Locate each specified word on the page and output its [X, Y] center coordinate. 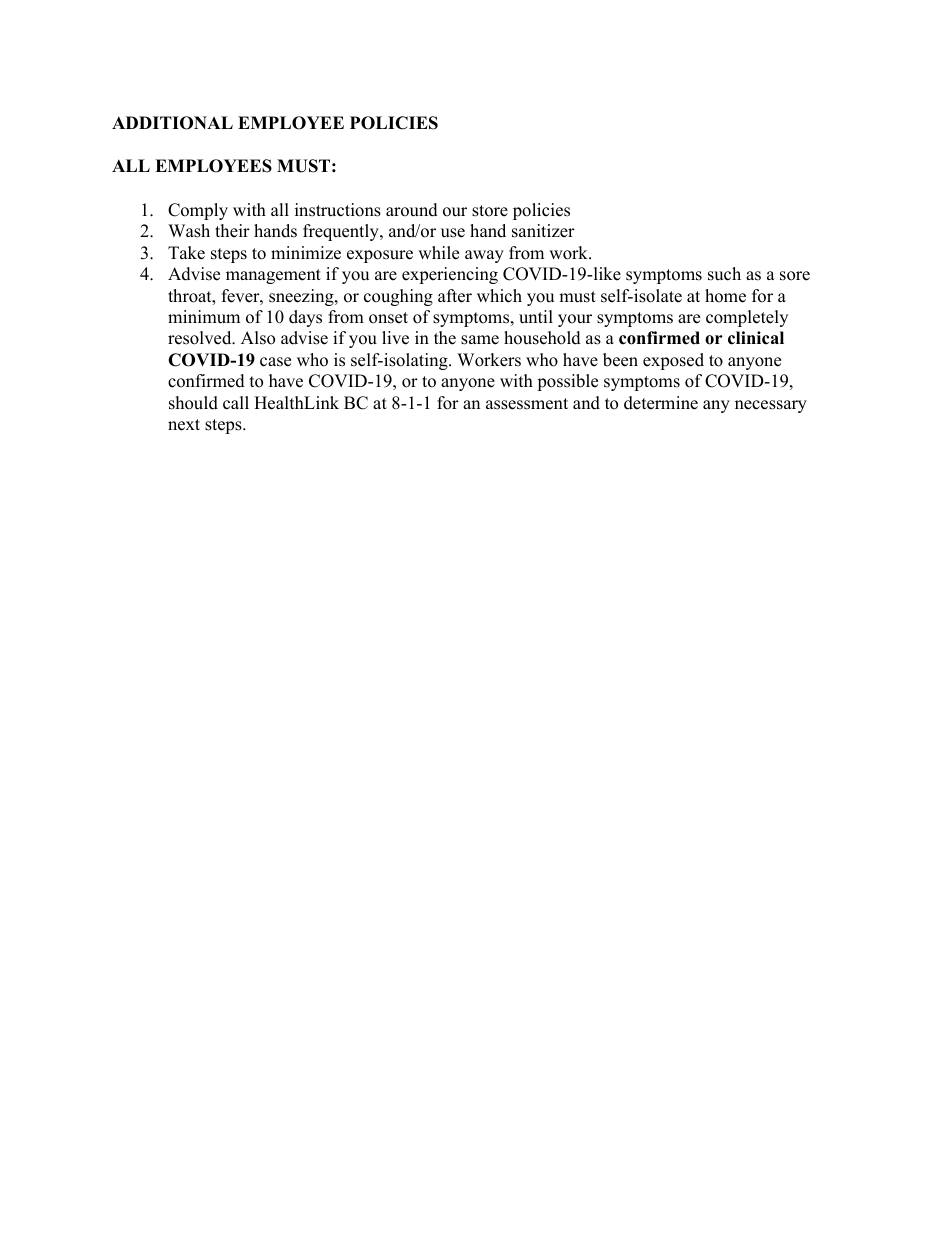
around [412, 210]
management [273, 276]
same [480, 340]
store [490, 211]
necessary [771, 406]
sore [795, 276]
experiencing [450, 275]
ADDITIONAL [172, 123]
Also [258, 338]
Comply [198, 211]
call [236, 403]
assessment [527, 404]
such [724, 274]
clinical [756, 338]
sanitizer [543, 231]
